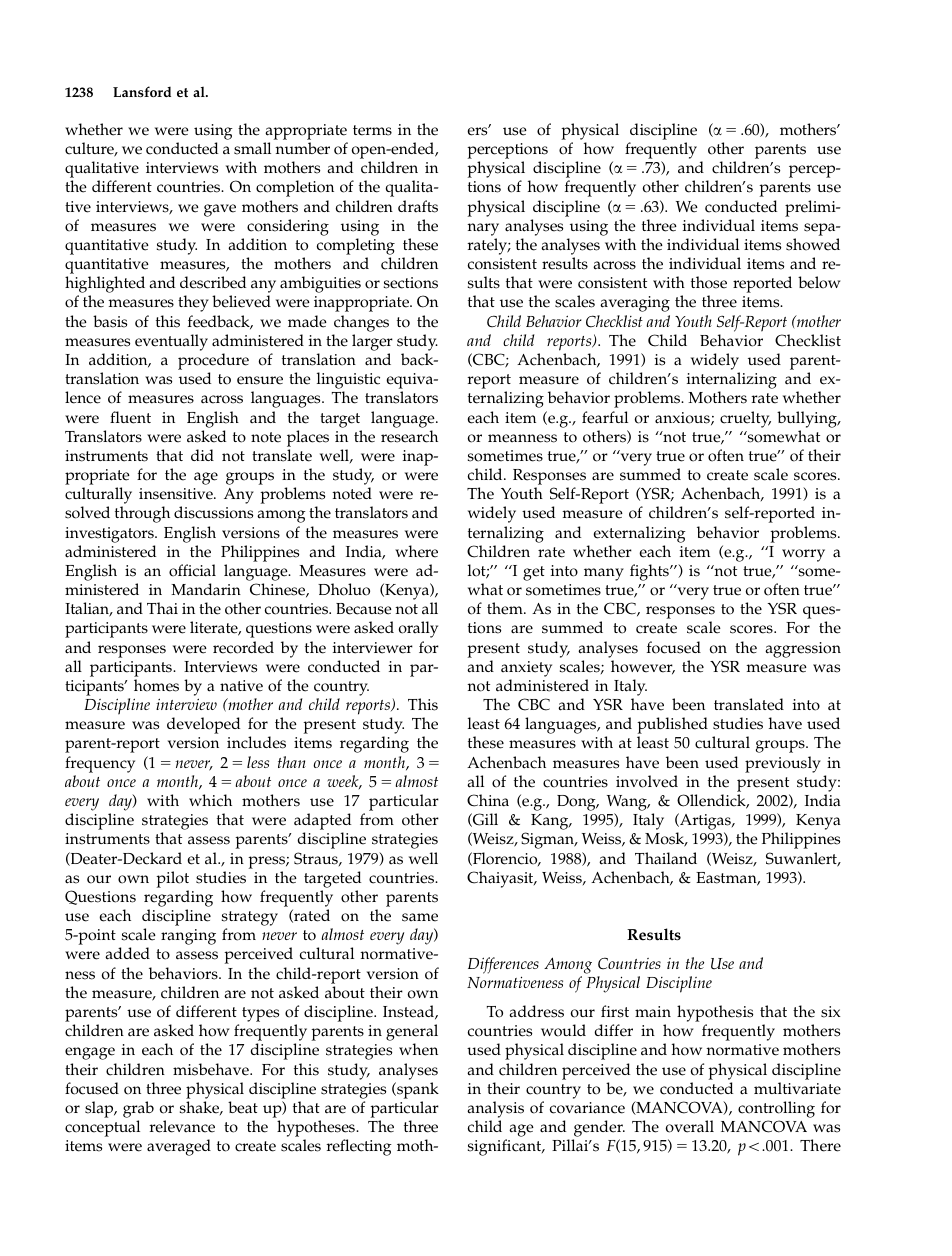 The width and height of the screenshot is (952, 1256). I want to click on China, so click(488, 800).
